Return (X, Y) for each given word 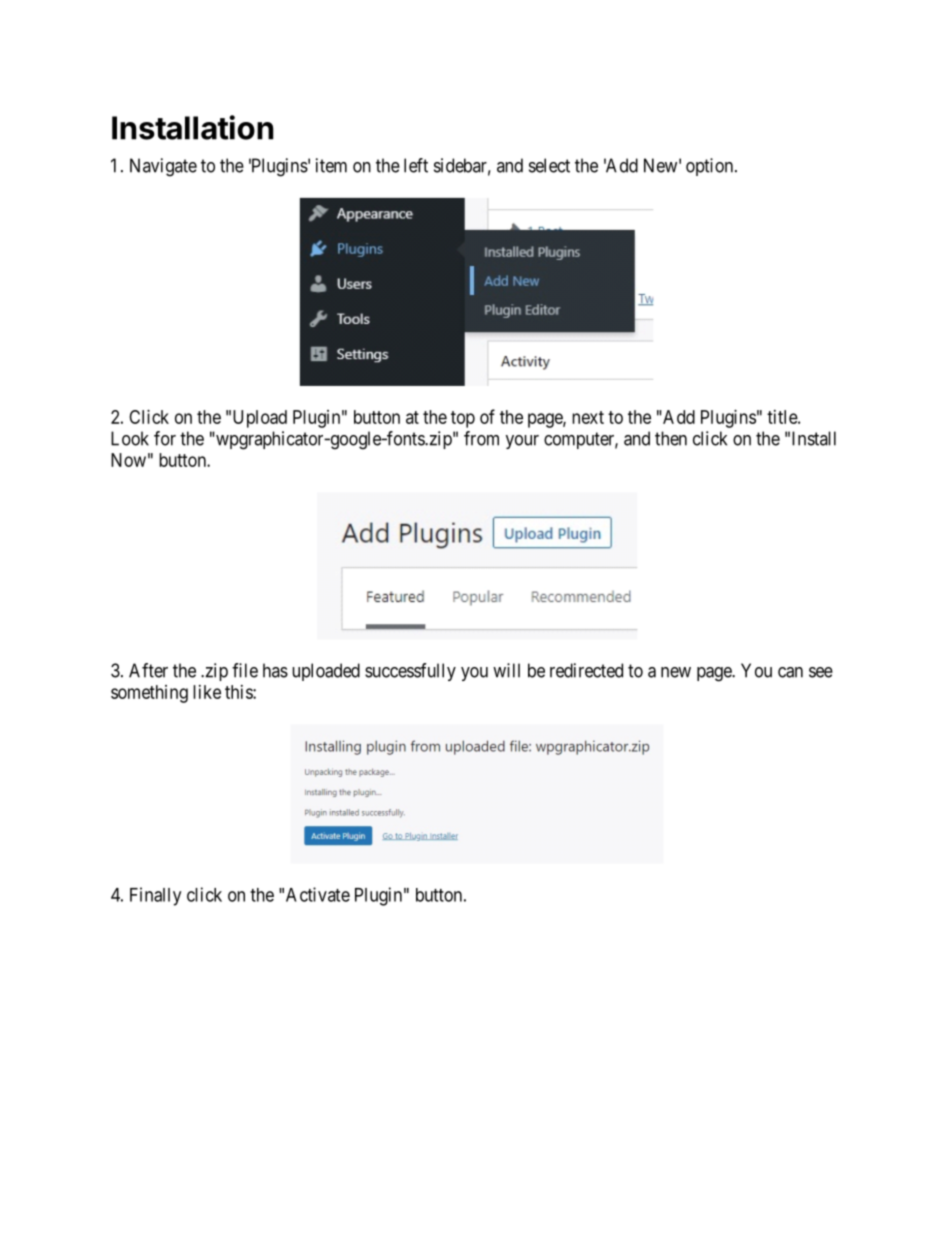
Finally (155, 896)
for (165, 438)
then (671, 438)
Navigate (163, 167)
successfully (410, 672)
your (522, 442)
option (711, 167)
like (207, 692)
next (588, 417)
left (416, 165)
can (790, 672)
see (821, 672)
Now (128, 460)
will (506, 670)
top (463, 419)
